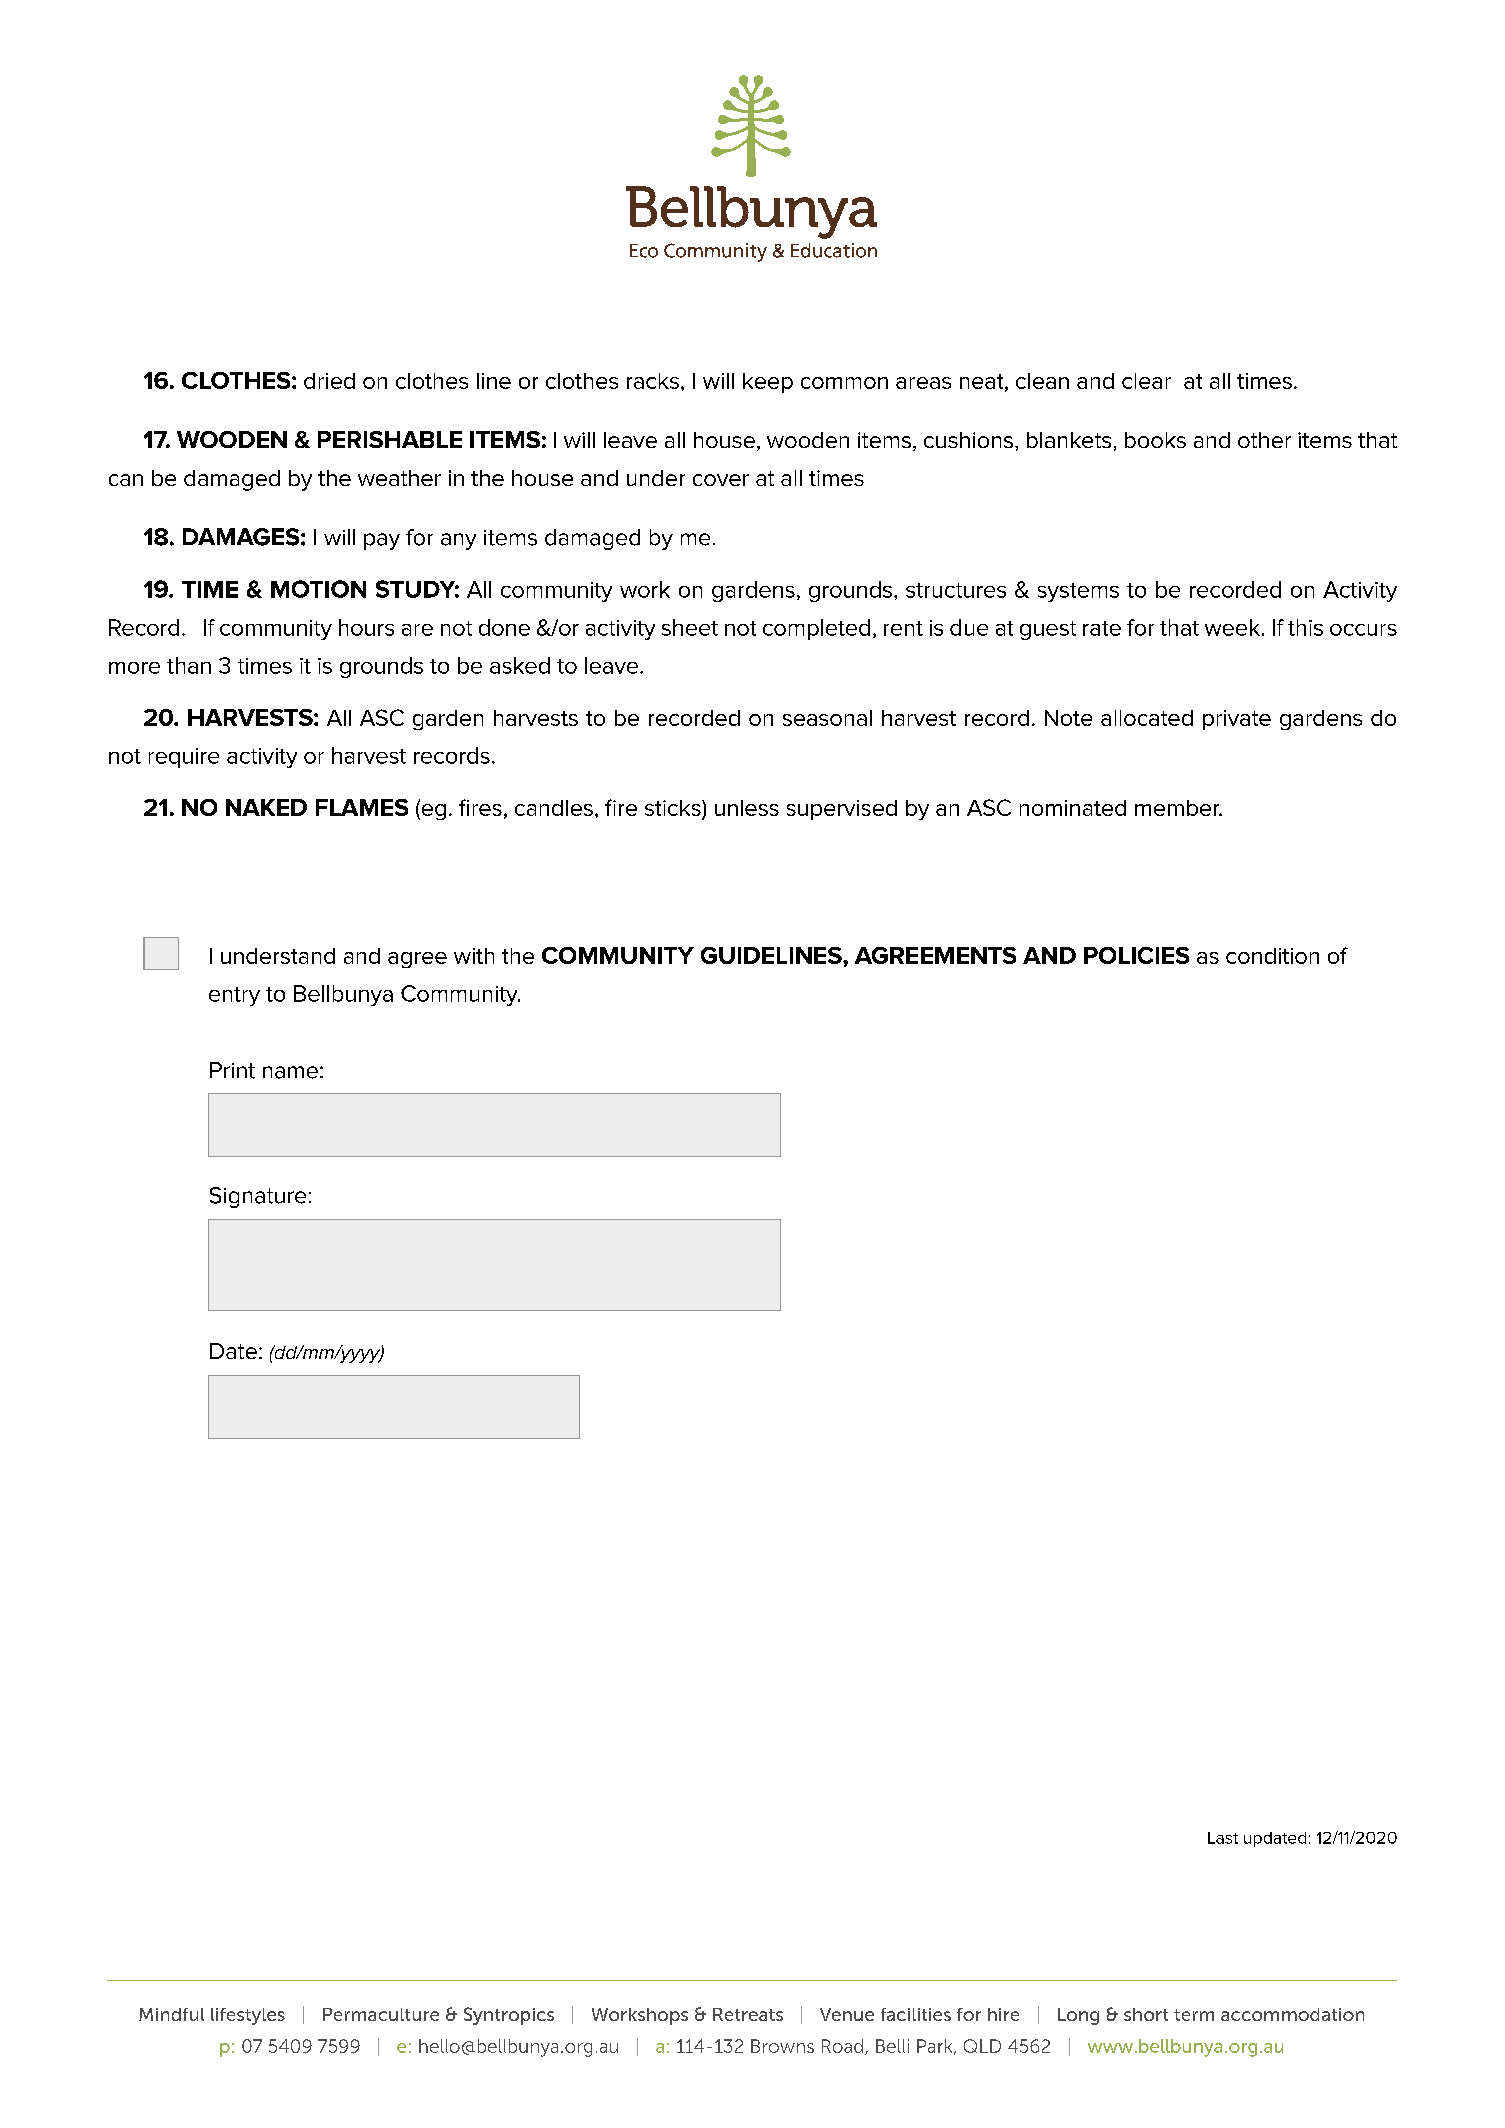 Image resolution: width=1505 pixels, height=2128 pixels. Describe the element at coordinates (768, 383) in the image. I see `keep` at that location.
